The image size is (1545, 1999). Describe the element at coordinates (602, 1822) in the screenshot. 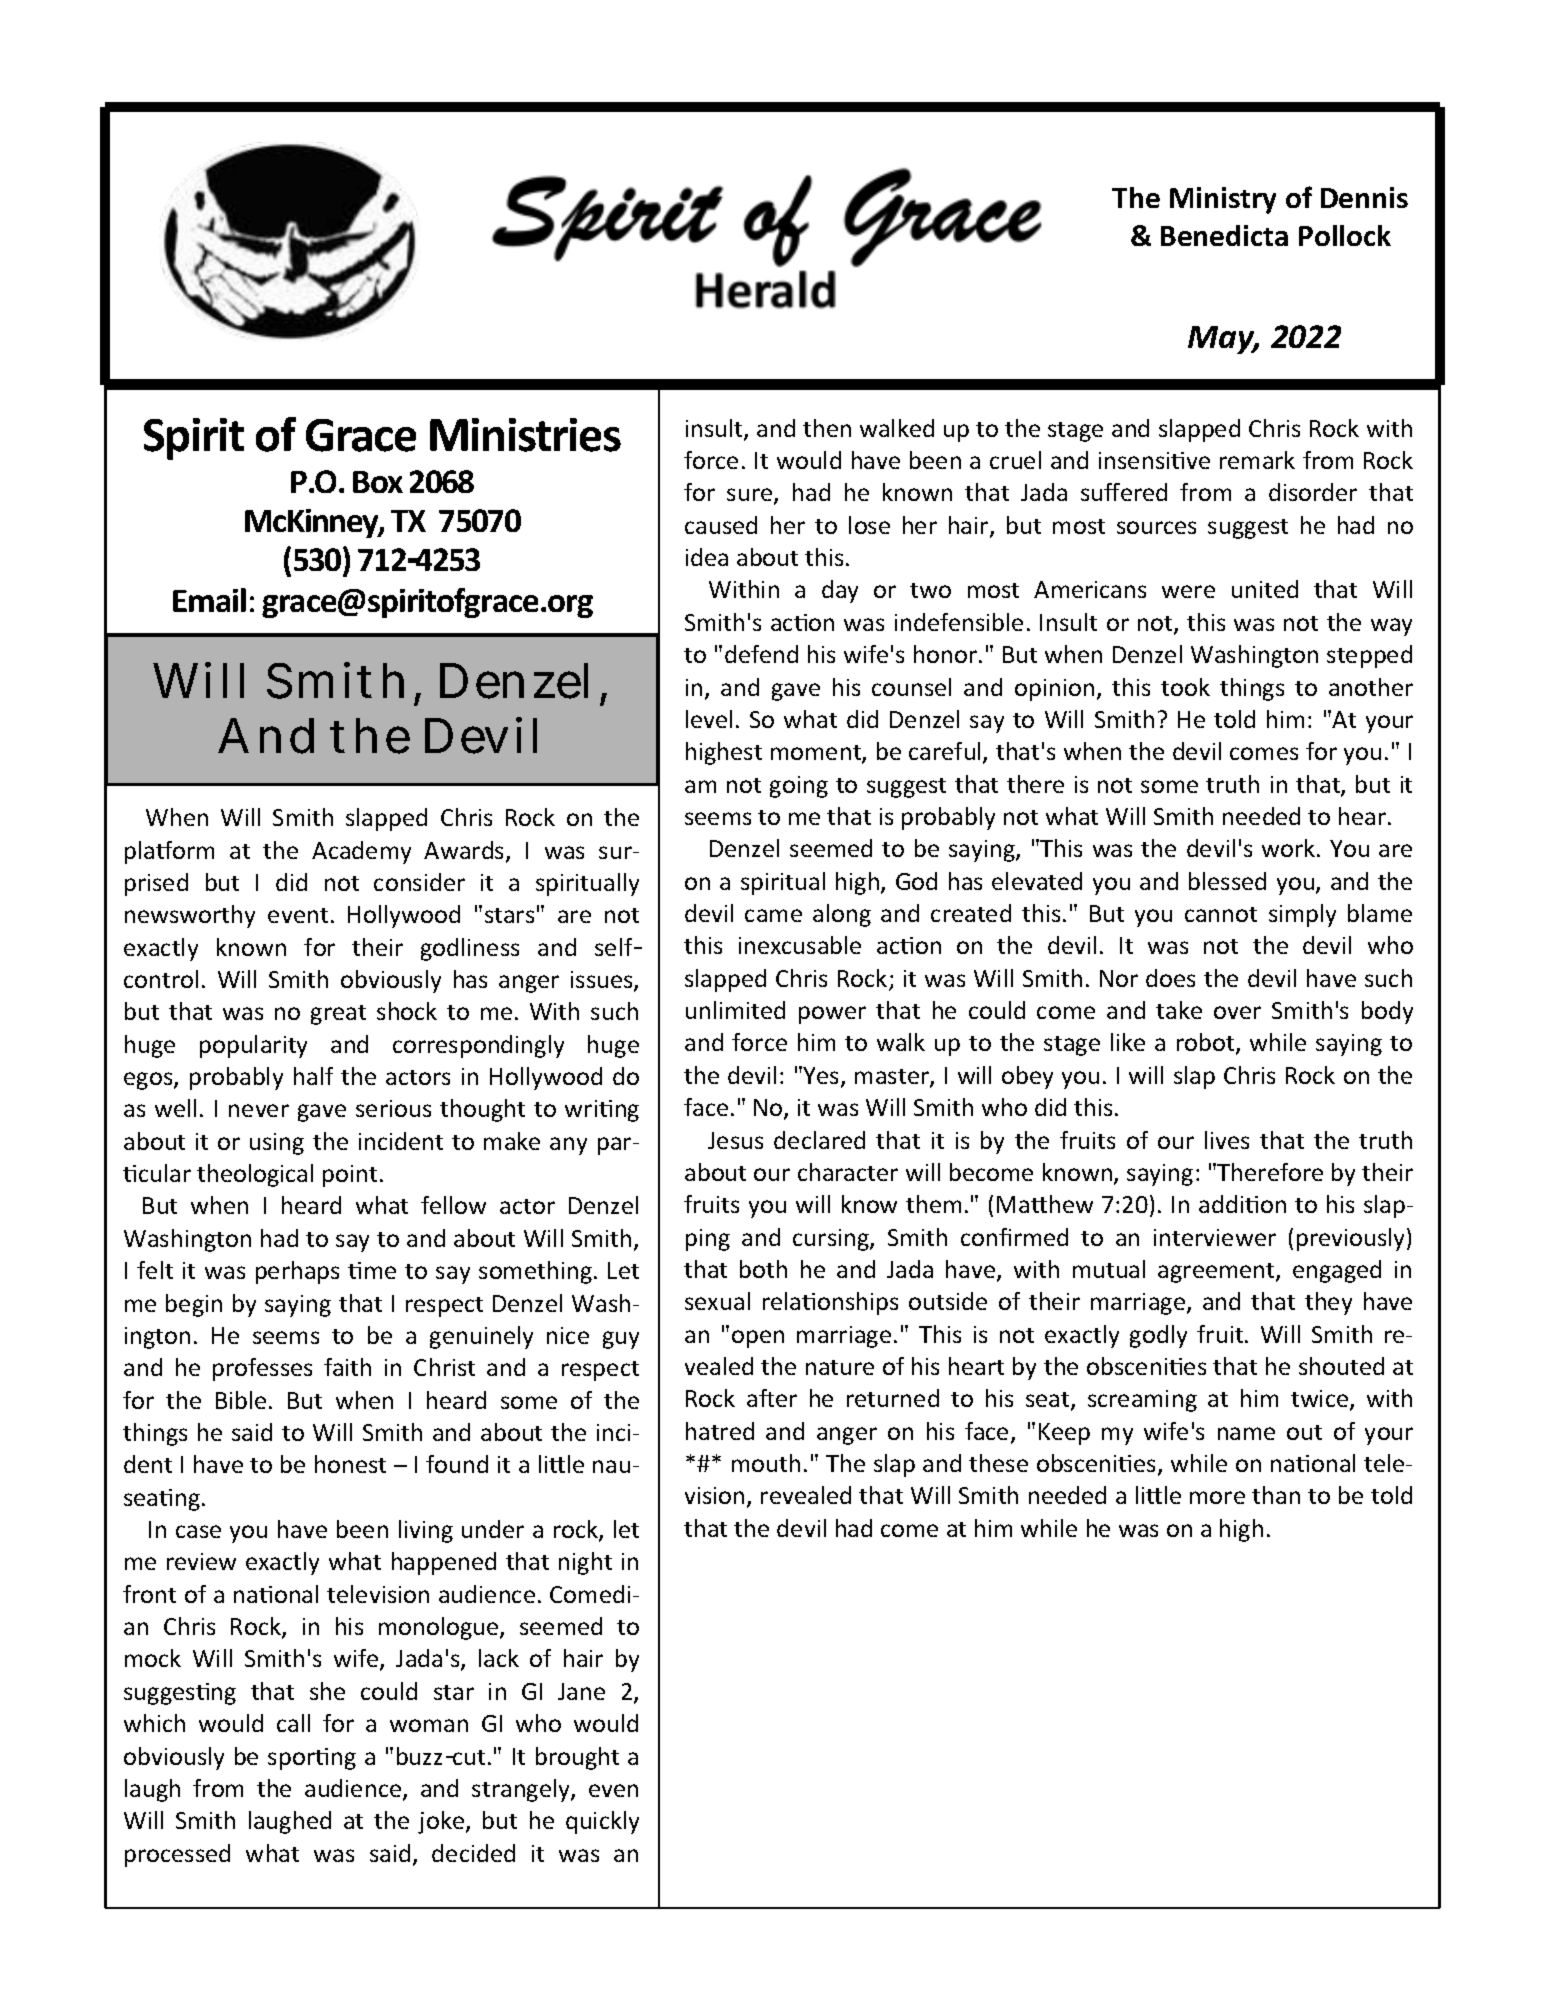

I see `quickly` at that location.
